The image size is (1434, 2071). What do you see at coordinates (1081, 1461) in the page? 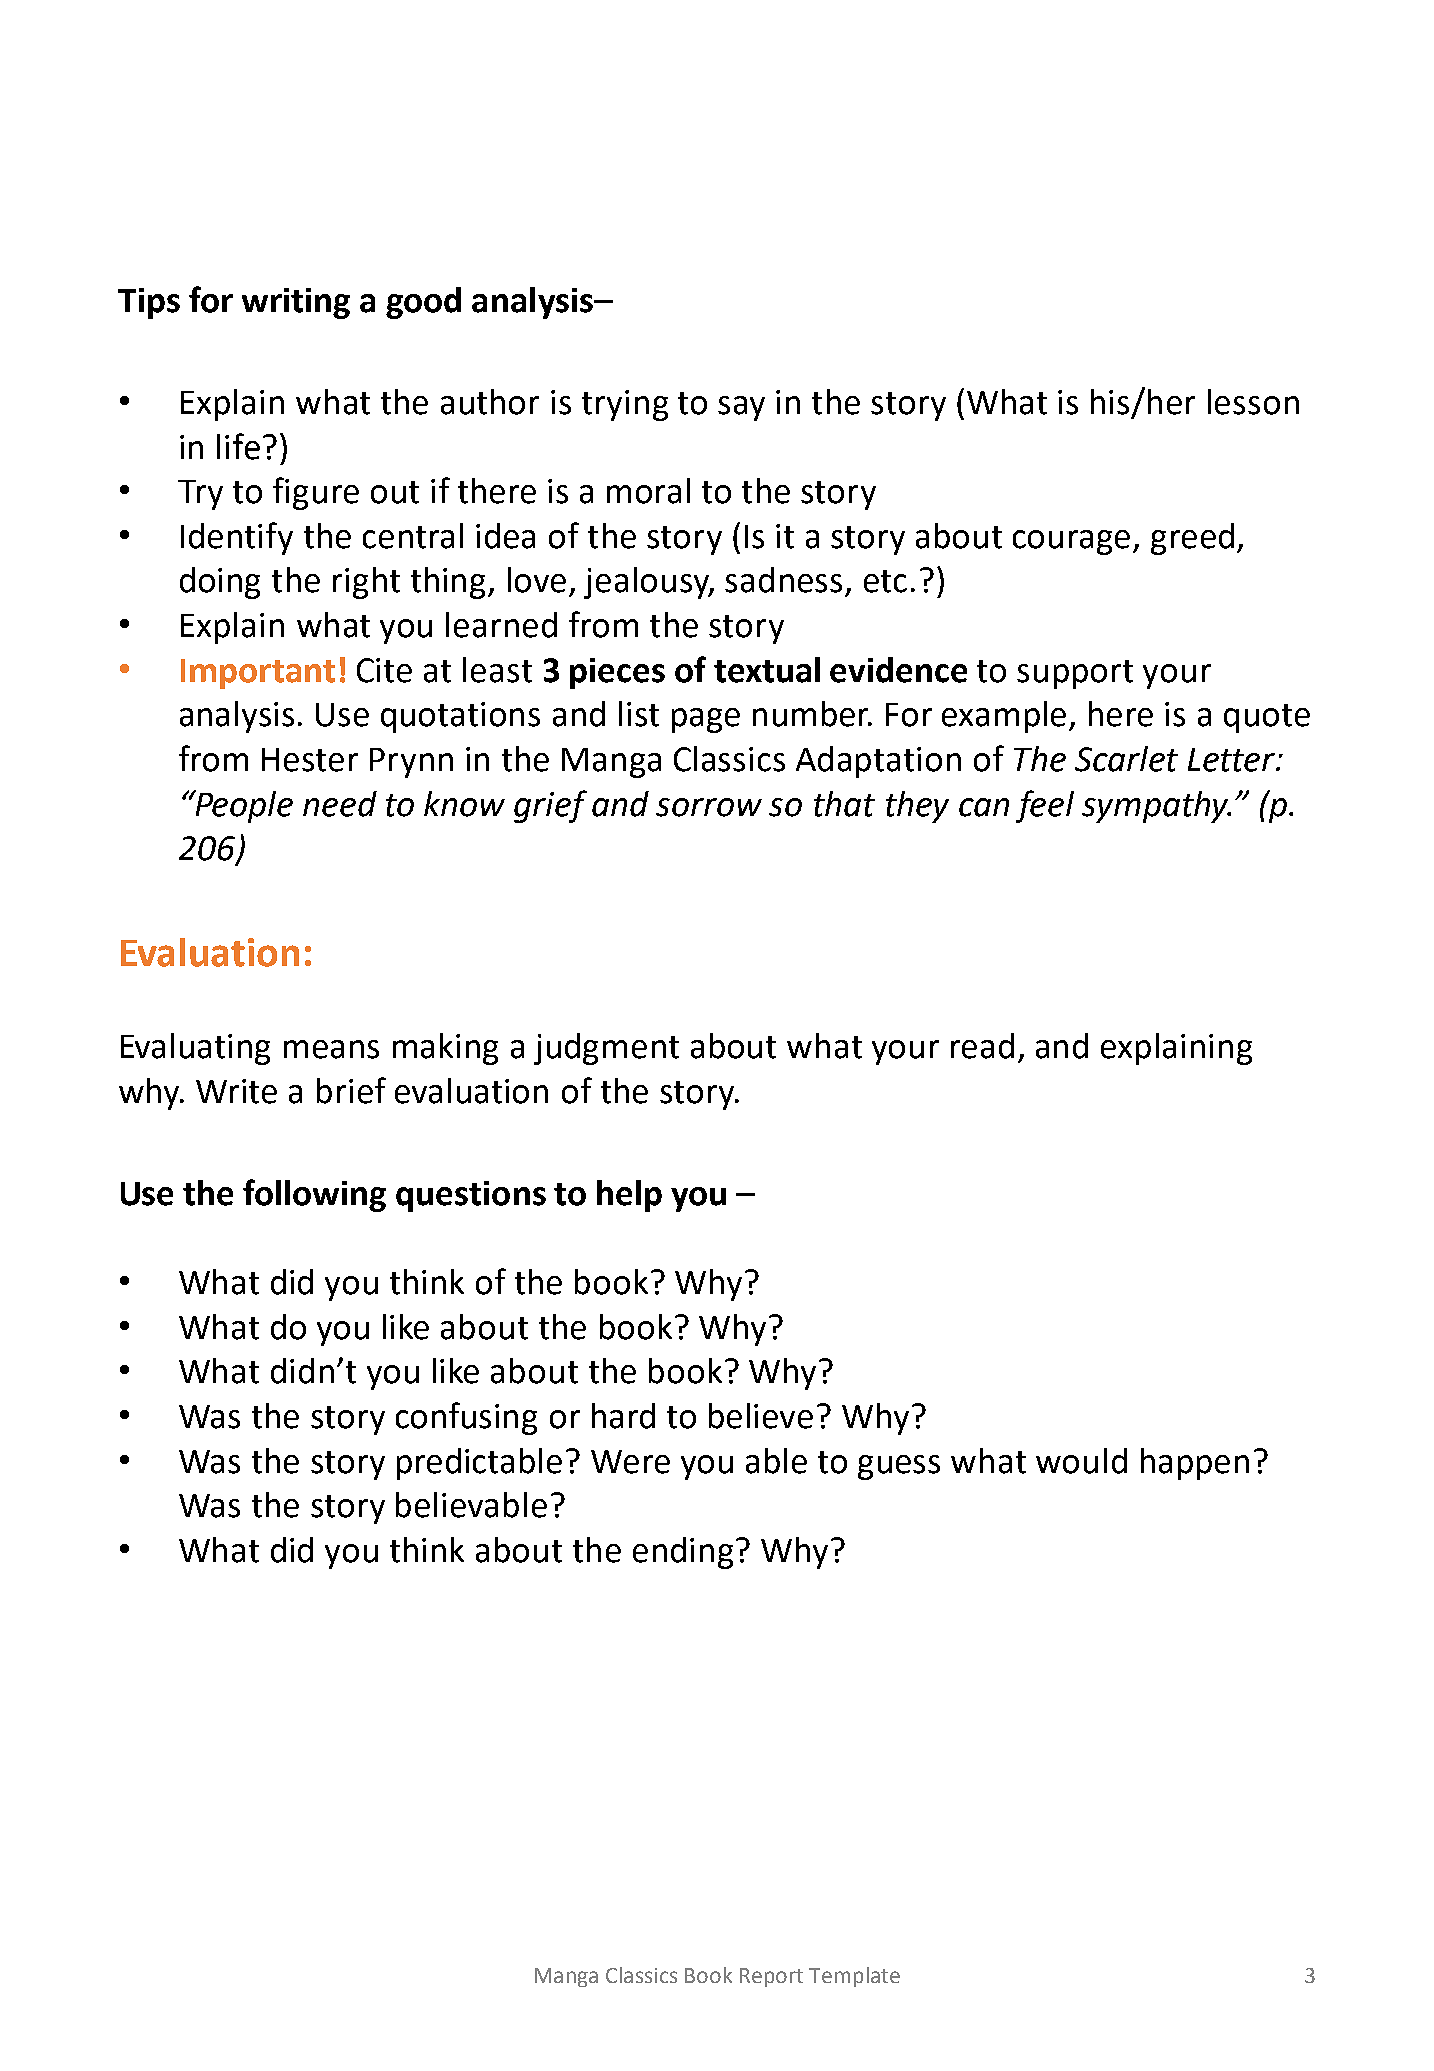
I see `would` at bounding box center [1081, 1461].
